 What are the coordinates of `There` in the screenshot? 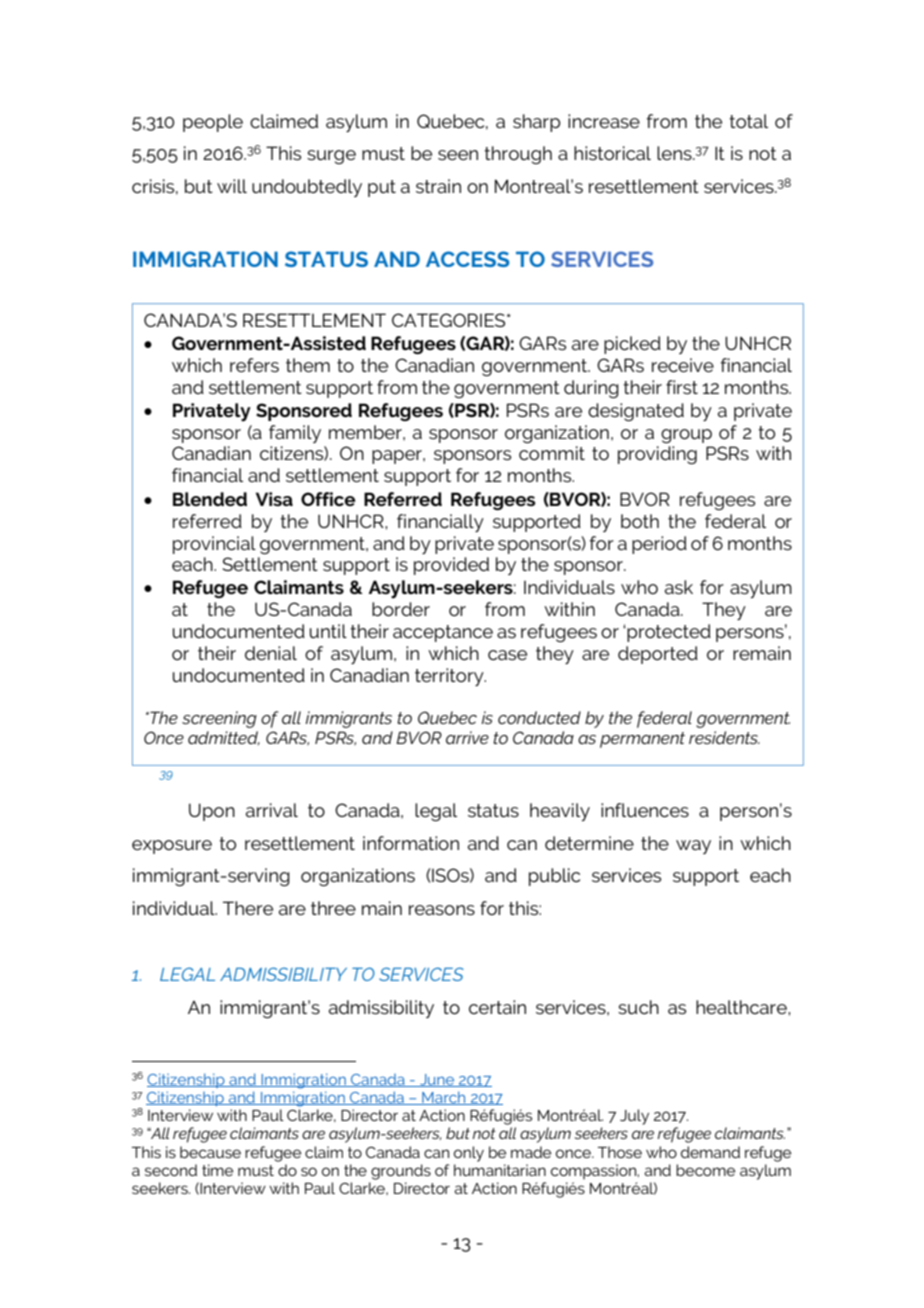 It's located at (248, 908).
